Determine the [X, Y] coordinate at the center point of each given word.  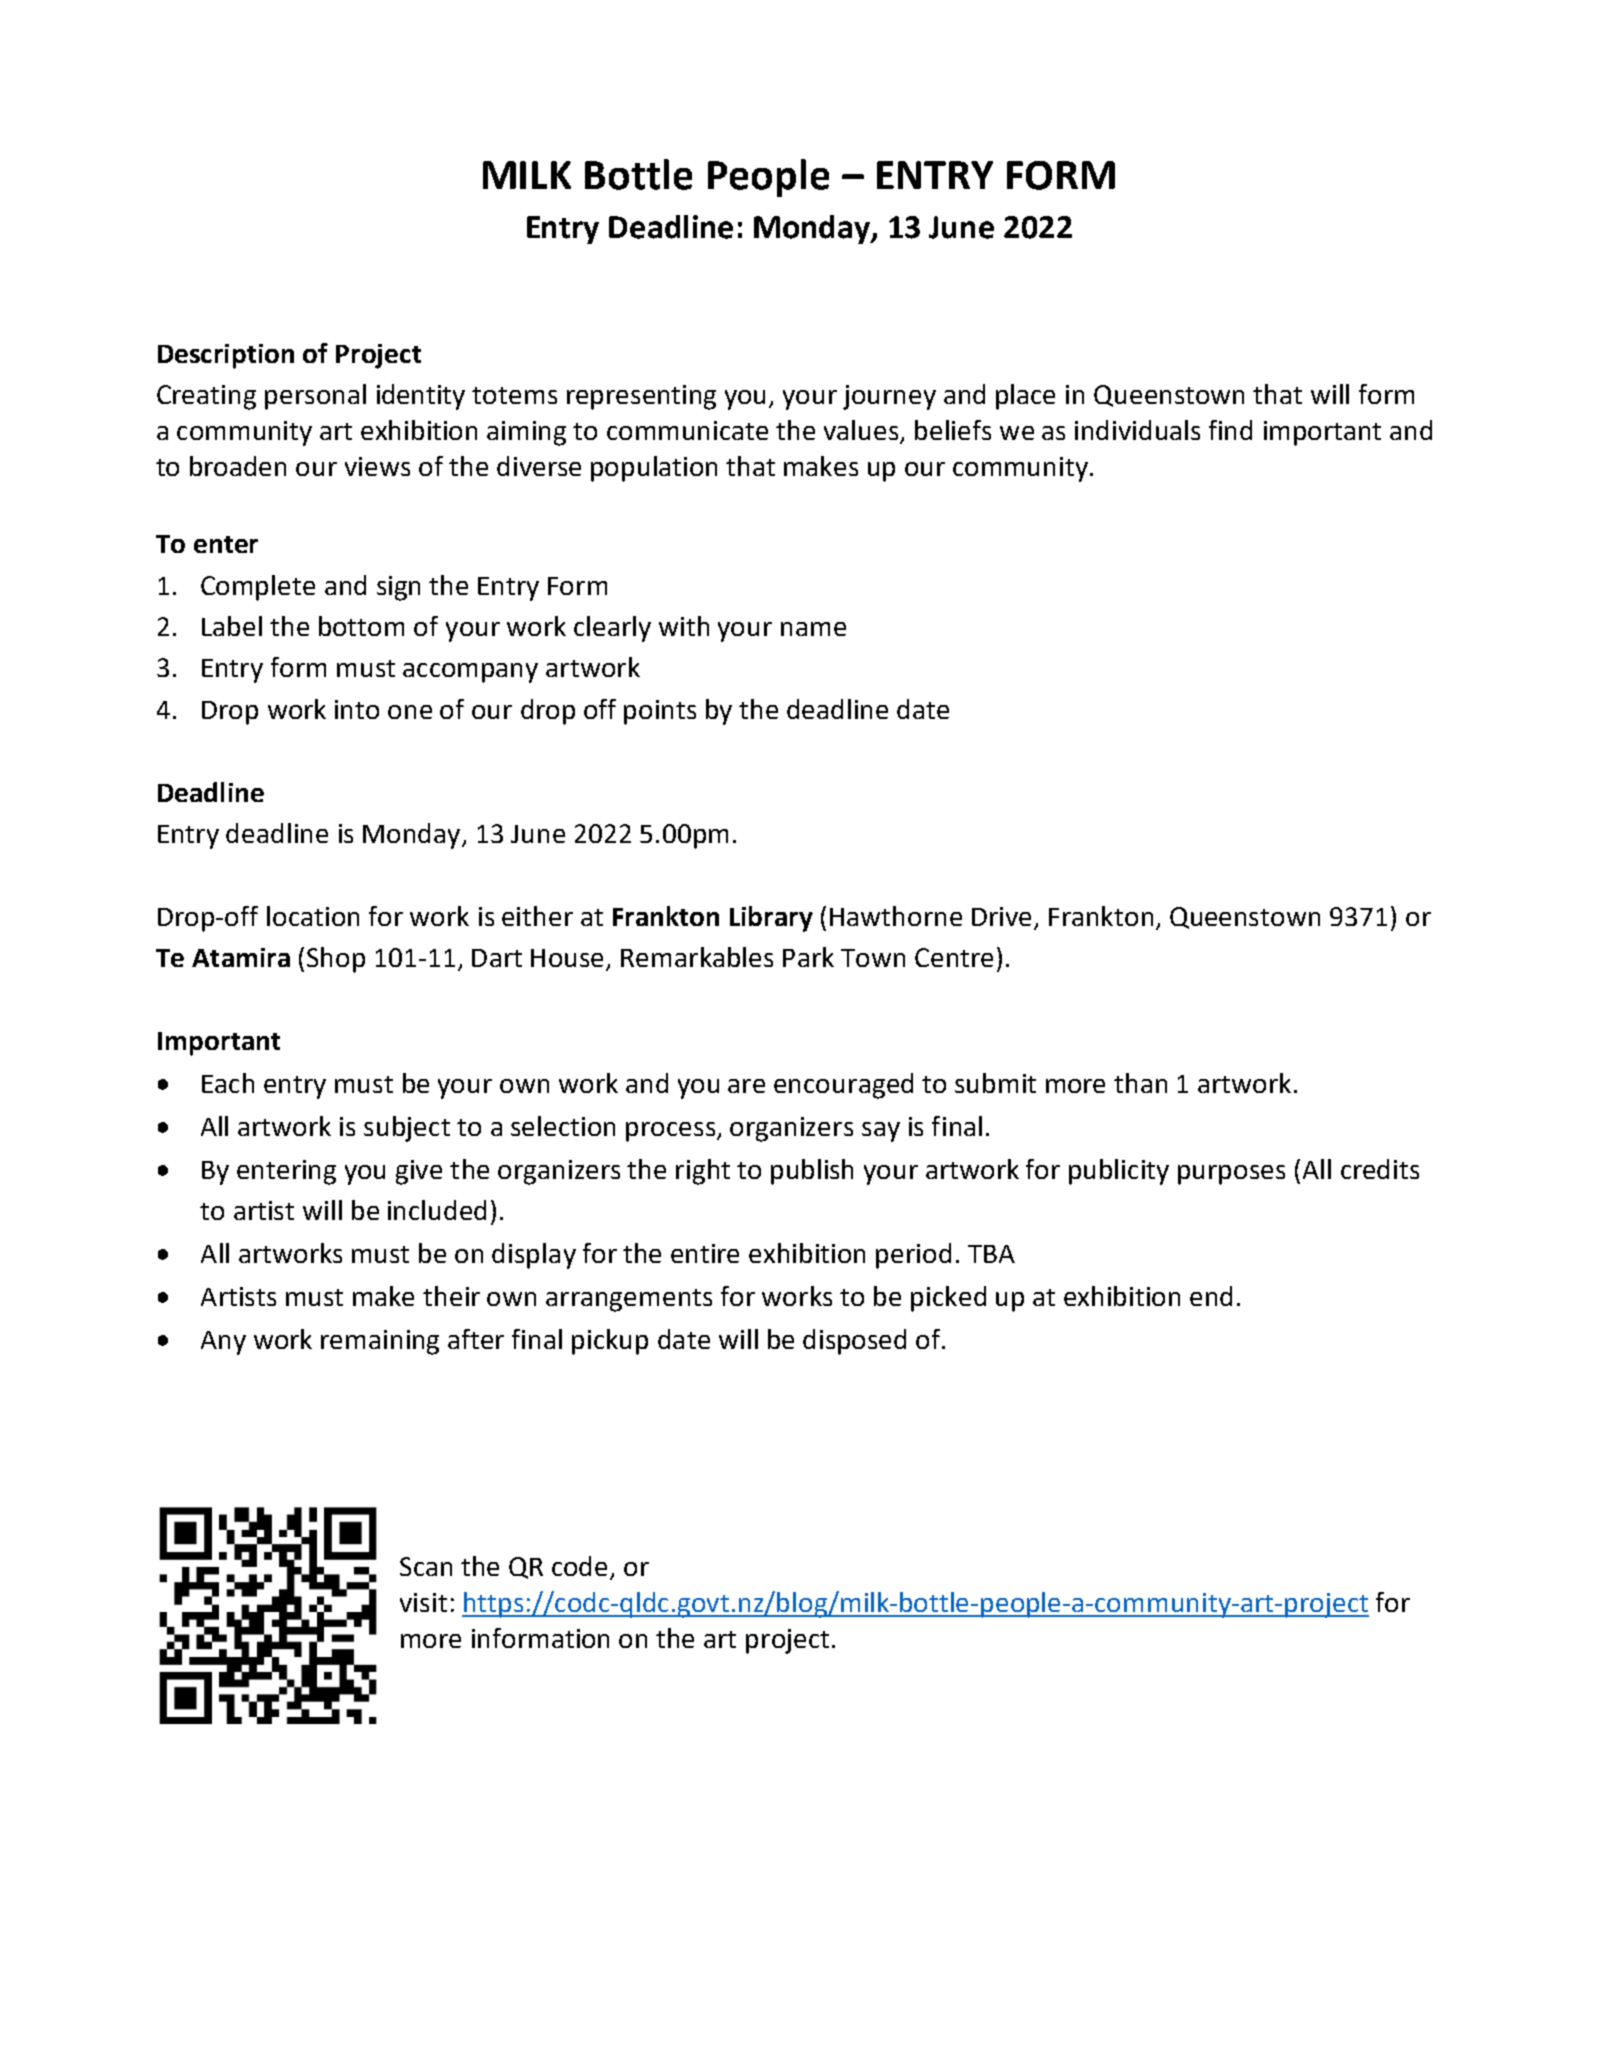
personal [315, 397]
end [1211, 1296]
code [579, 1566]
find [1230, 430]
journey [889, 397]
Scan [426, 1566]
